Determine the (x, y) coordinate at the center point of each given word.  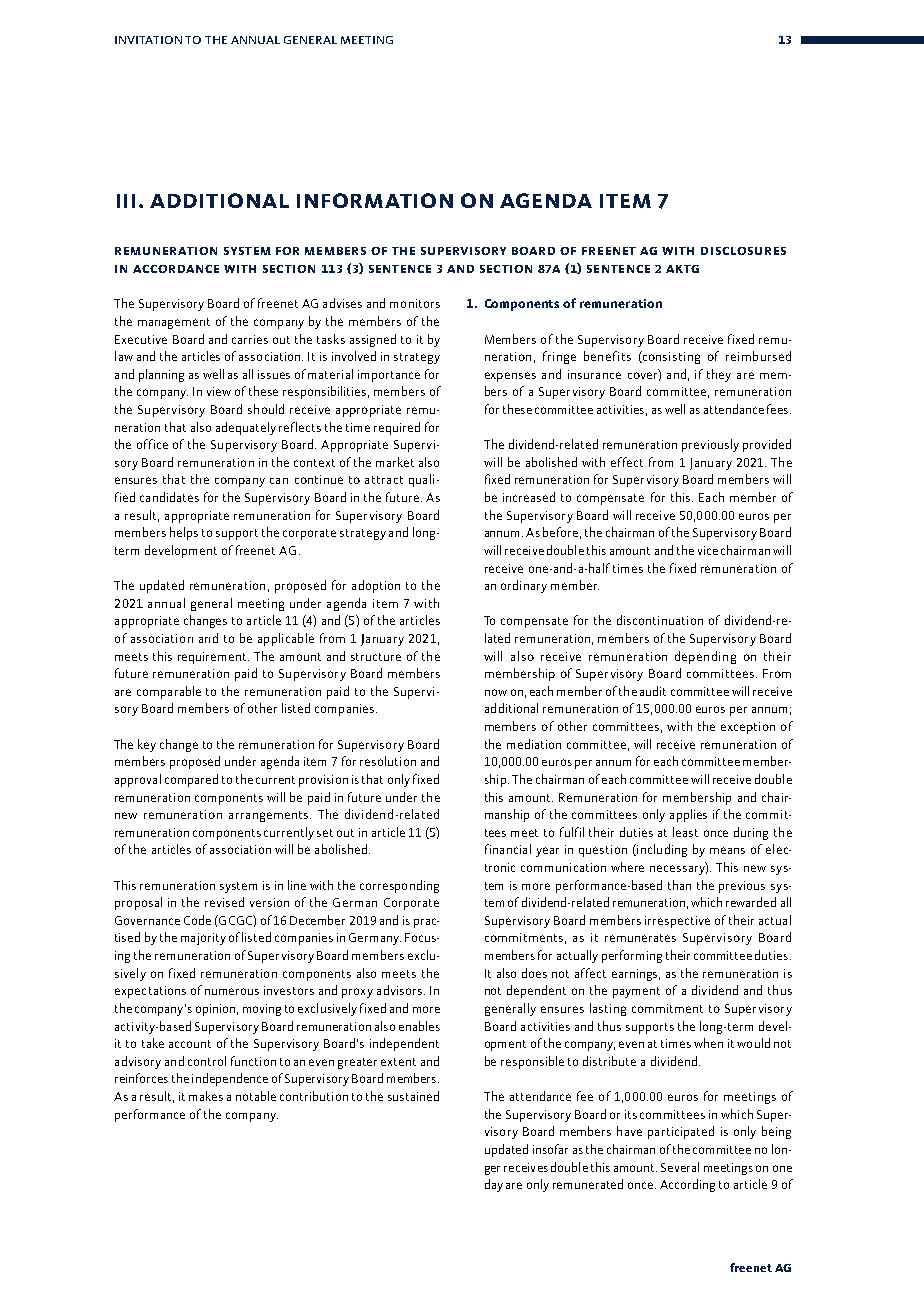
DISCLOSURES (743, 251)
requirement (213, 658)
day (494, 1185)
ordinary (524, 586)
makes (206, 1096)
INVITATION (148, 40)
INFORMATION (375, 200)
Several (680, 1167)
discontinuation (660, 620)
